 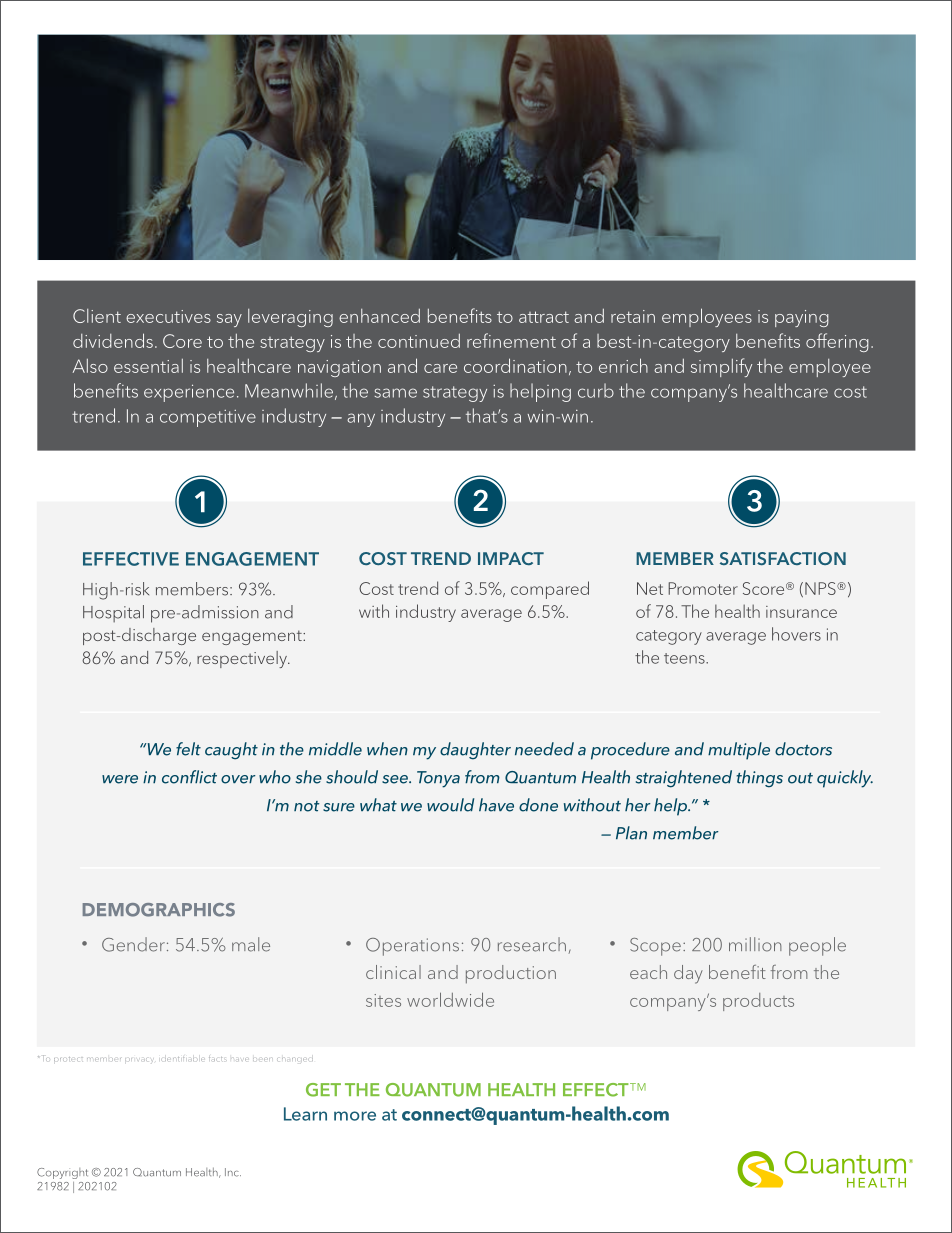 What do you see at coordinates (233, 1172) in the document?
I see `Inc` at bounding box center [233, 1172].
